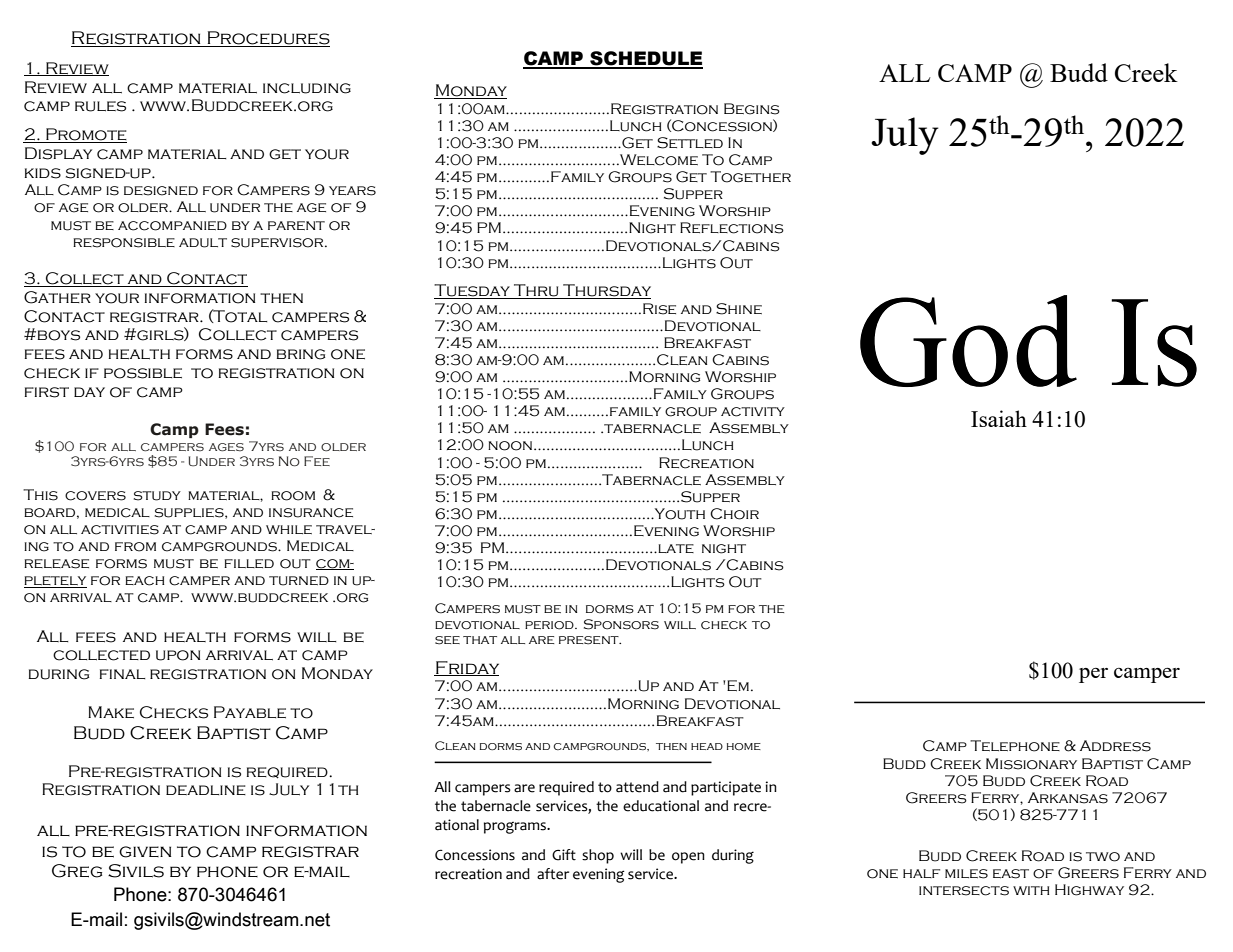 Image resolution: width=1233 pixels, height=952 pixels. Describe the element at coordinates (645, 59) in the screenshot. I see `SCHEDULE` at that location.
